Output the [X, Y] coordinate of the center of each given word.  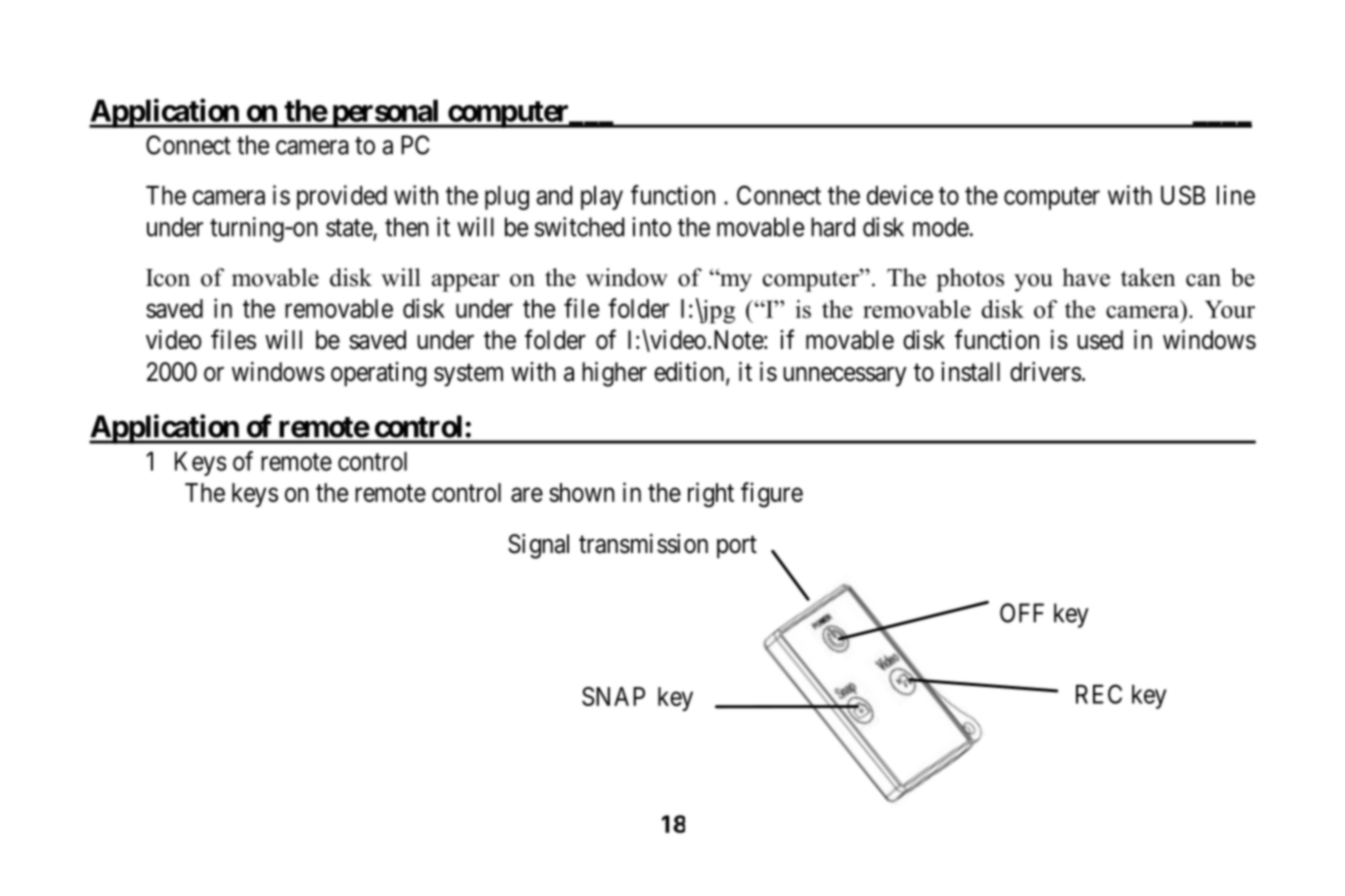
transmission [643, 544]
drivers [1045, 372]
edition [690, 373]
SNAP [613, 696]
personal [386, 113]
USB [1183, 195]
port [737, 547]
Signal [538, 546]
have [1086, 277]
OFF [1022, 613]
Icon [168, 278]
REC [1099, 694]
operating [379, 374]
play [602, 198]
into [651, 227]
